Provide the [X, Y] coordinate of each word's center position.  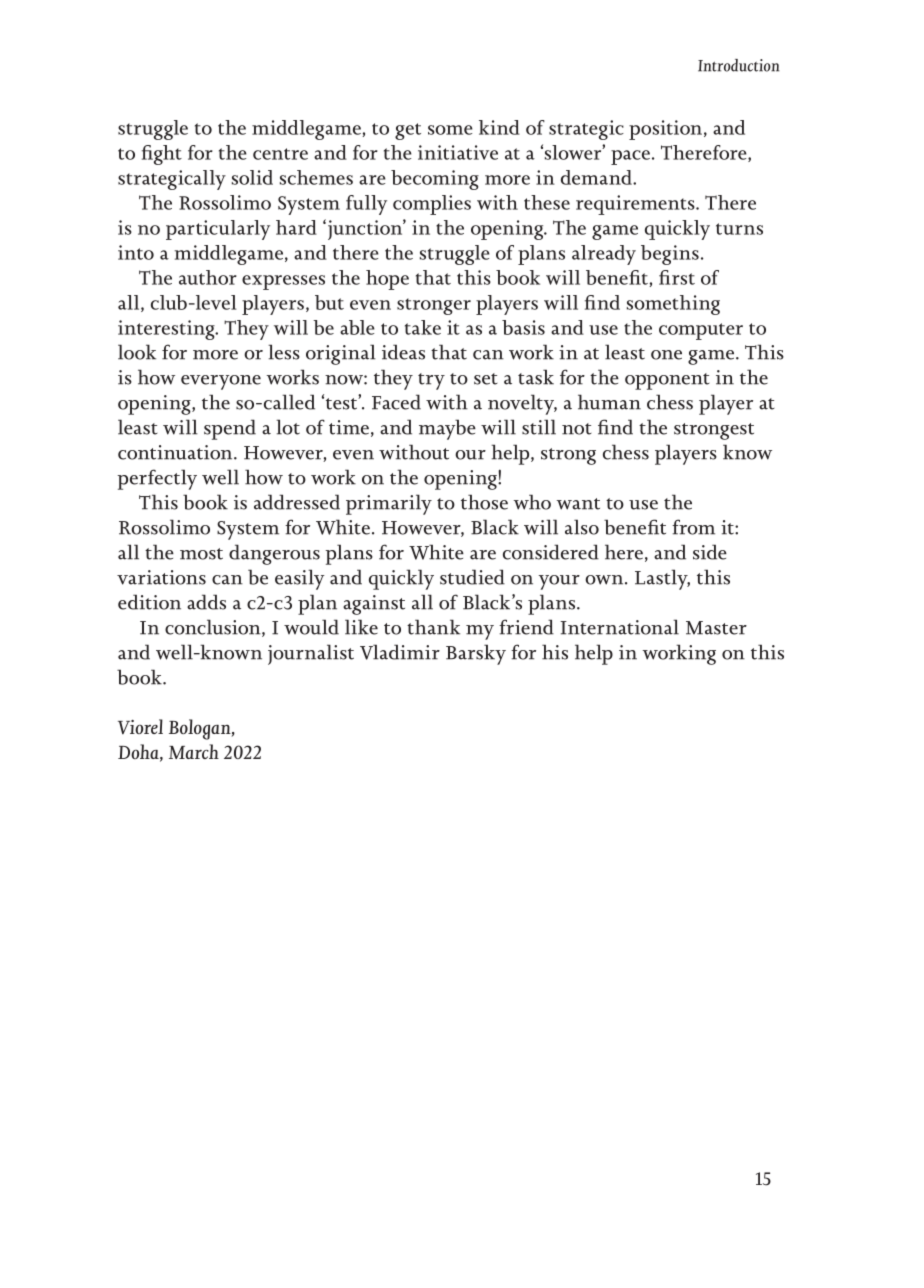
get [408, 131]
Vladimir [400, 652]
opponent [667, 381]
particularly [218, 230]
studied [472, 577]
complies [432, 205]
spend [230, 429]
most [201, 554]
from [693, 527]
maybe [447, 429]
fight [162, 155]
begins [670, 255]
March [194, 751]
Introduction [739, 65]
